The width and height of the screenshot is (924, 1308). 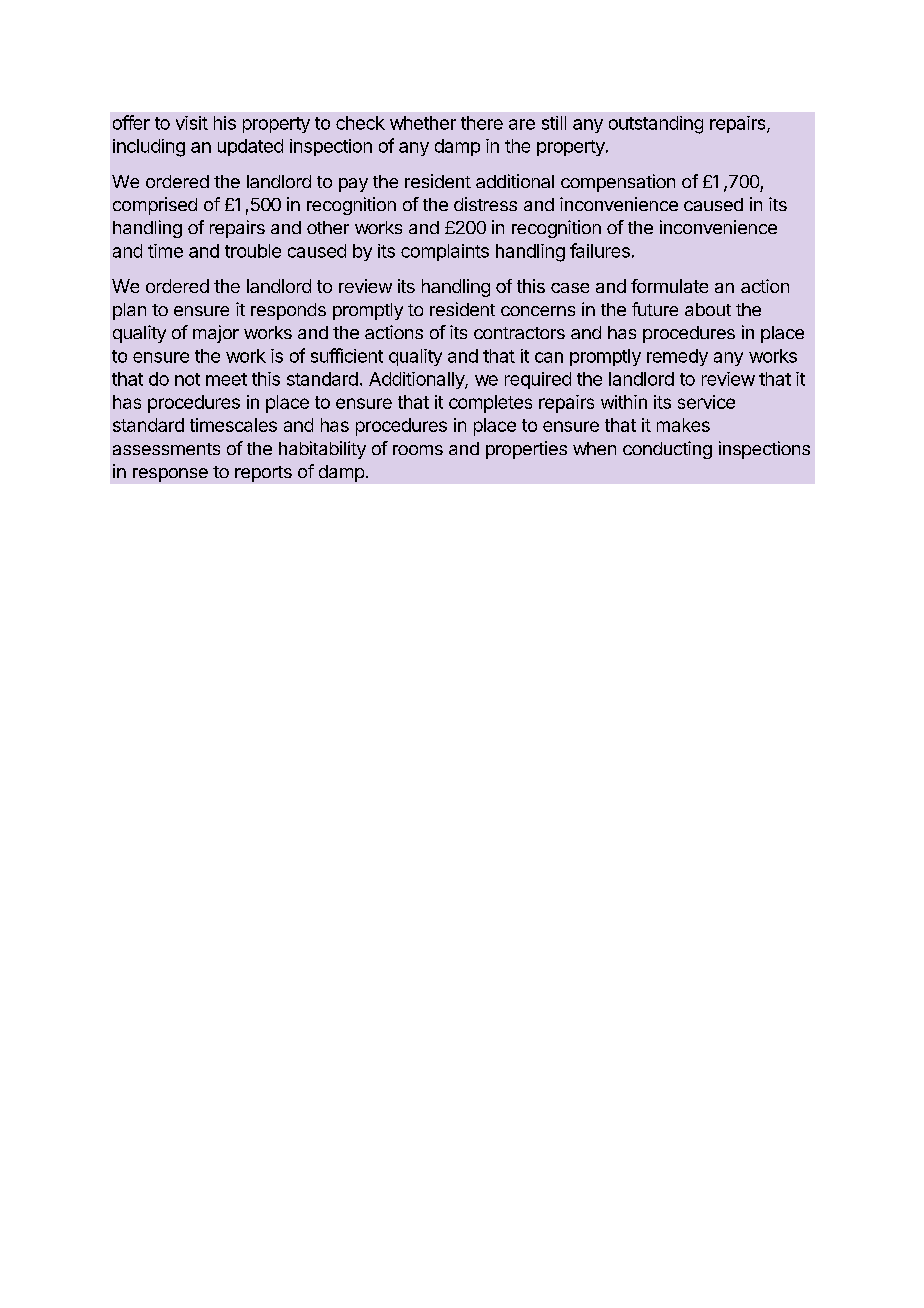 What do you see at coordinates (538, 311) in the screenshot?
I see `concerns` at bounding box center [538, 311].
